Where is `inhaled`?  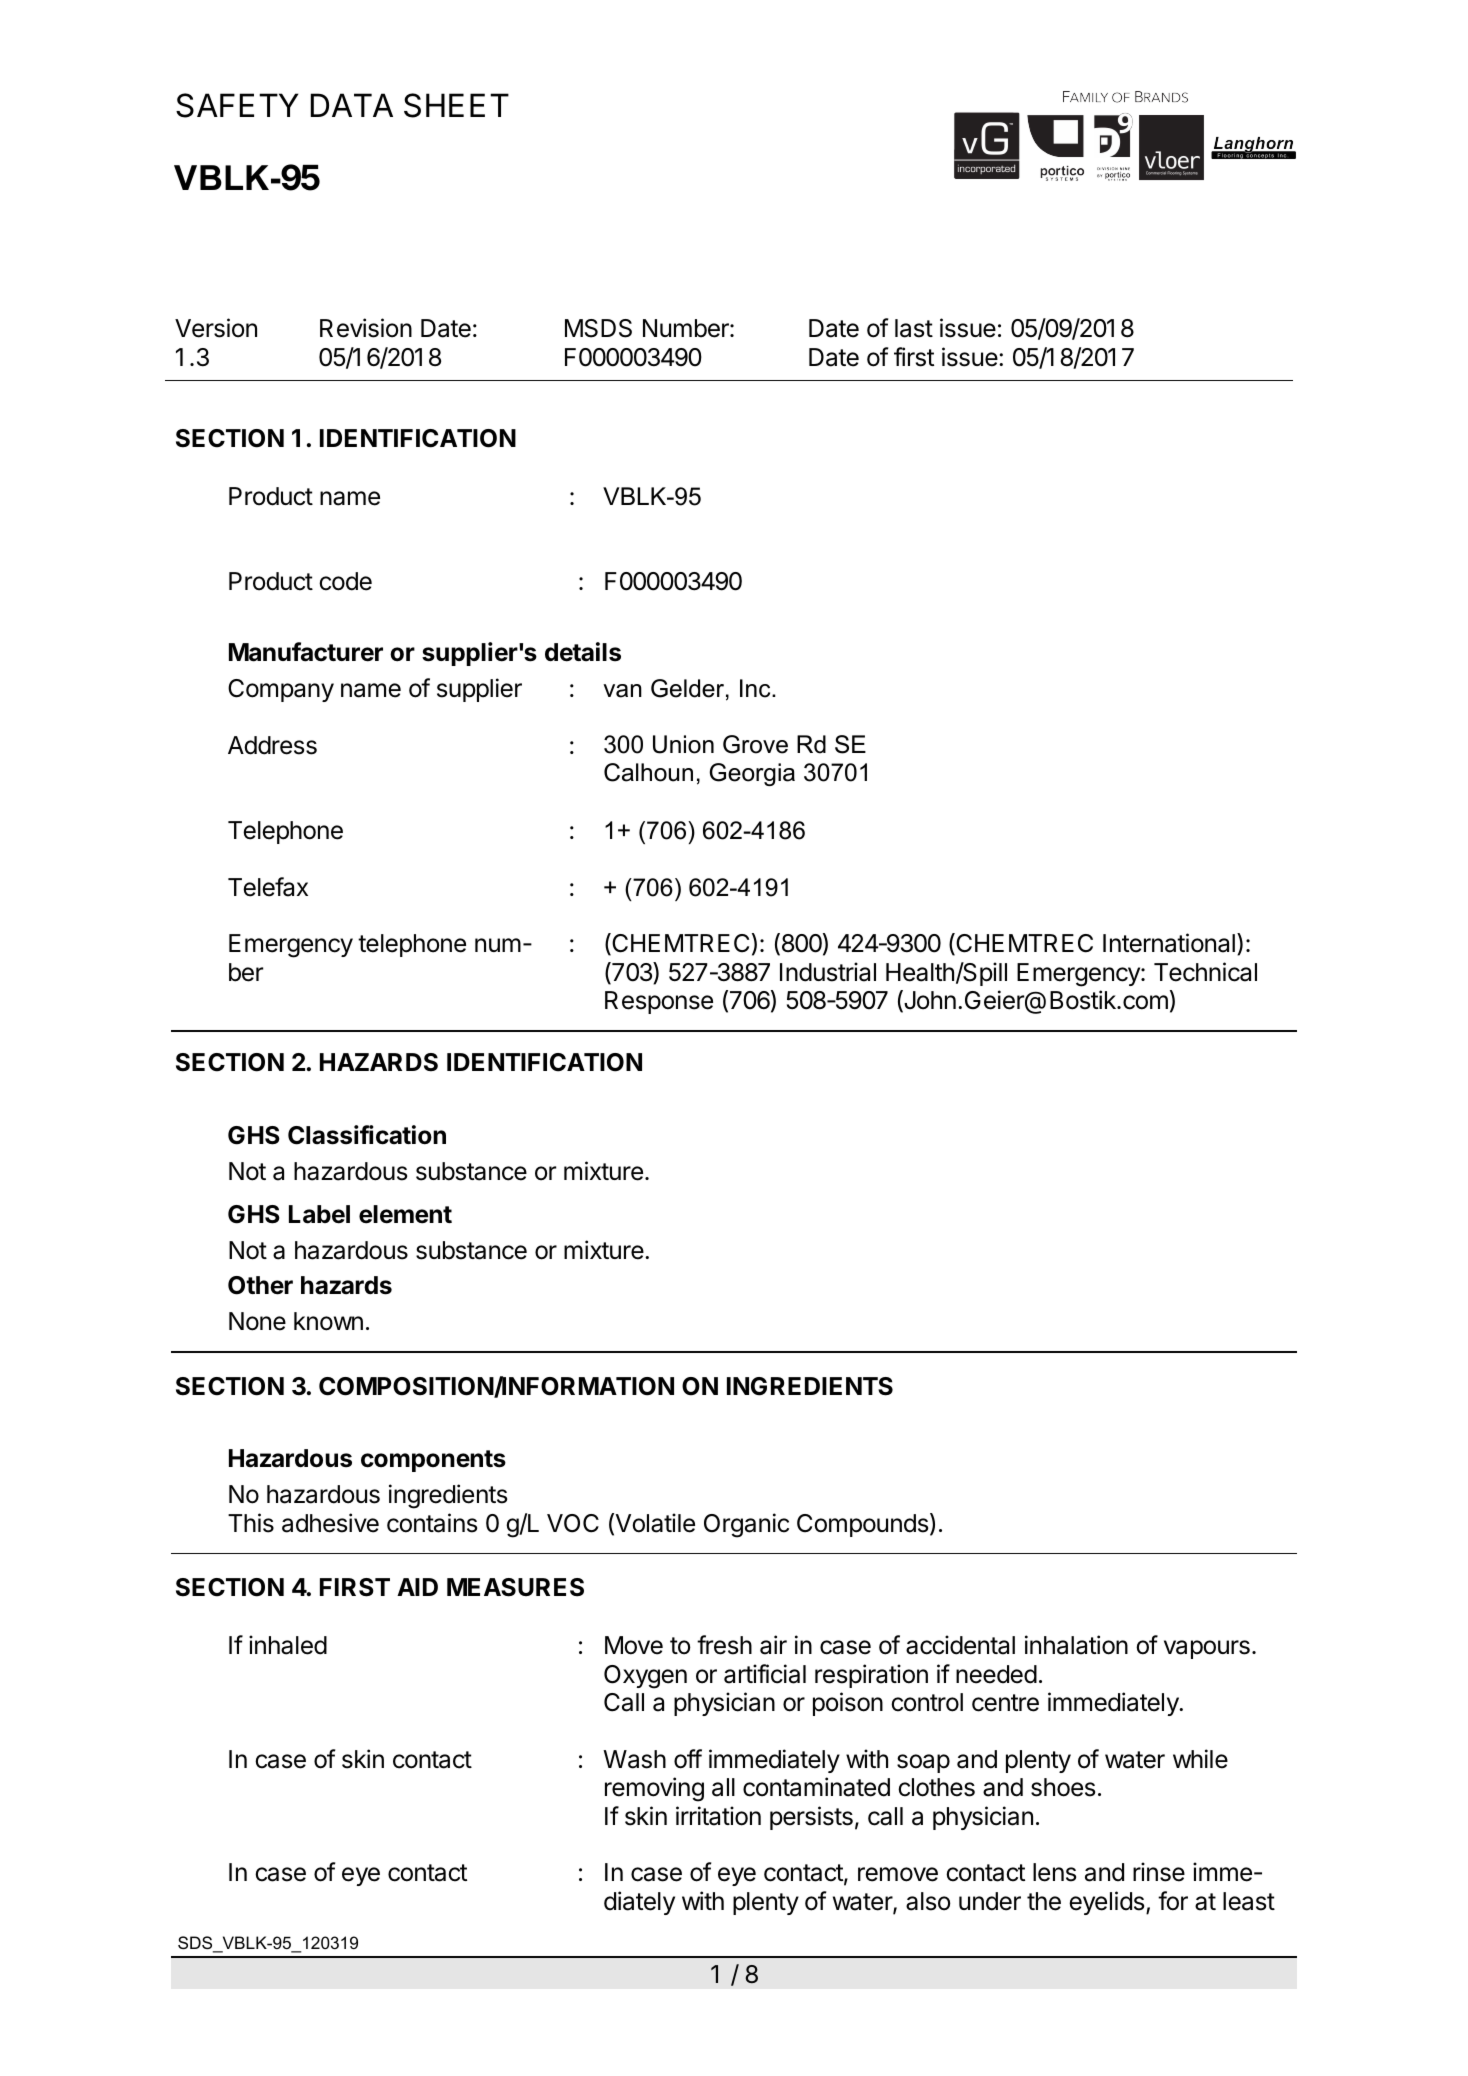 inhaled is located at coordinates (288, 1645).
